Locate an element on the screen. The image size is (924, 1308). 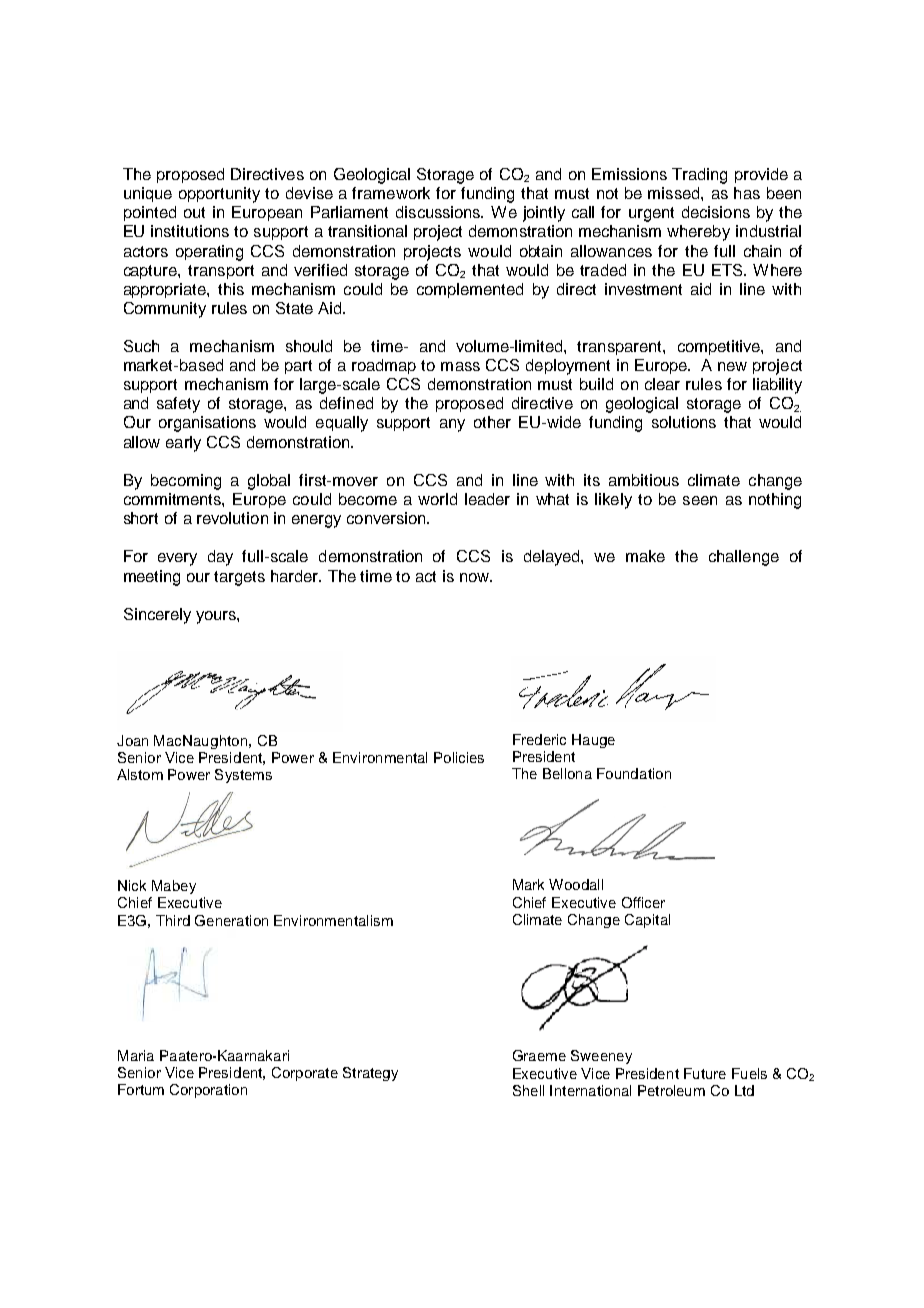
opportunity is located at coordinates (219, 195).
